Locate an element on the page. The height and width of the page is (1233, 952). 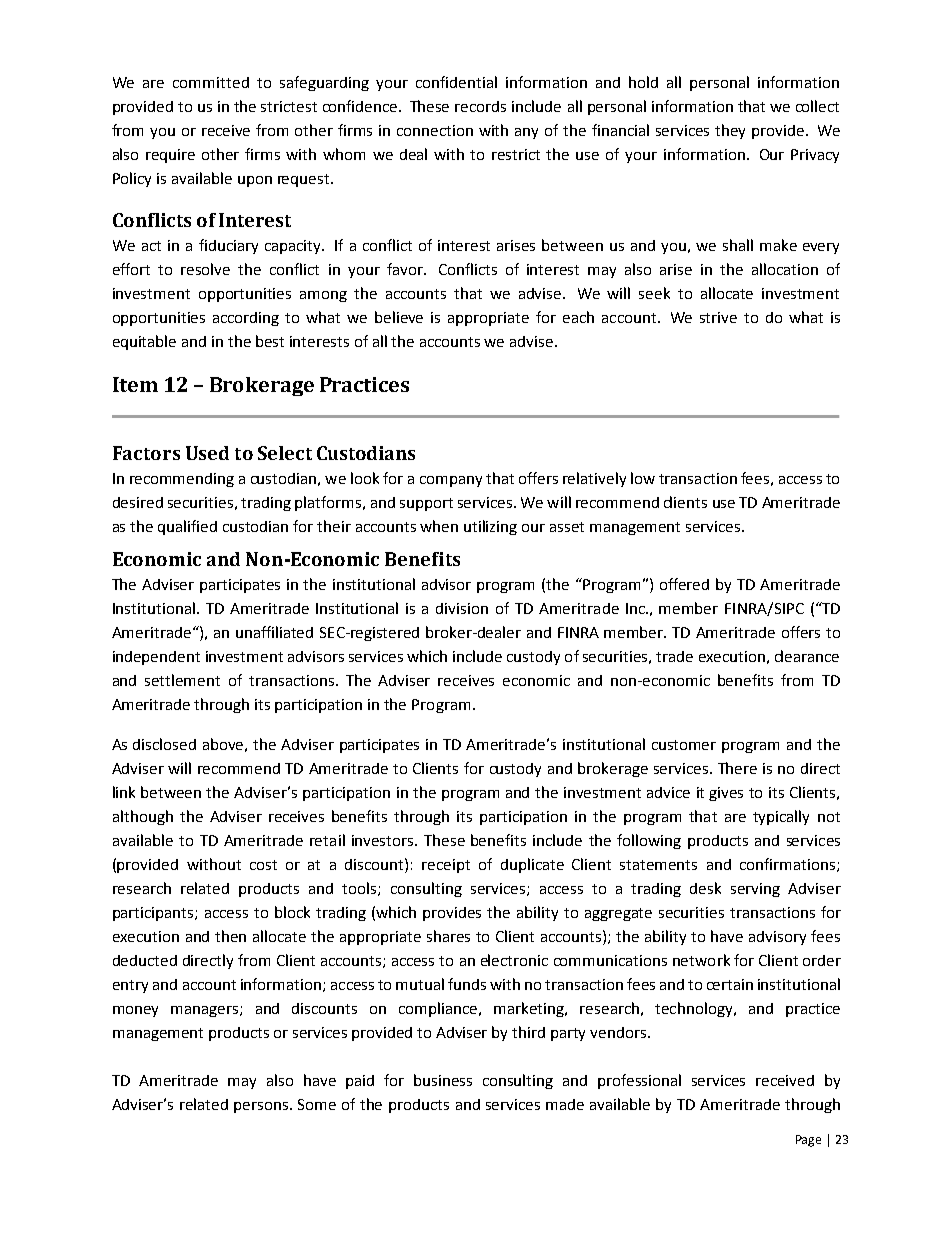
offered is located at coordinates (684, 584).
